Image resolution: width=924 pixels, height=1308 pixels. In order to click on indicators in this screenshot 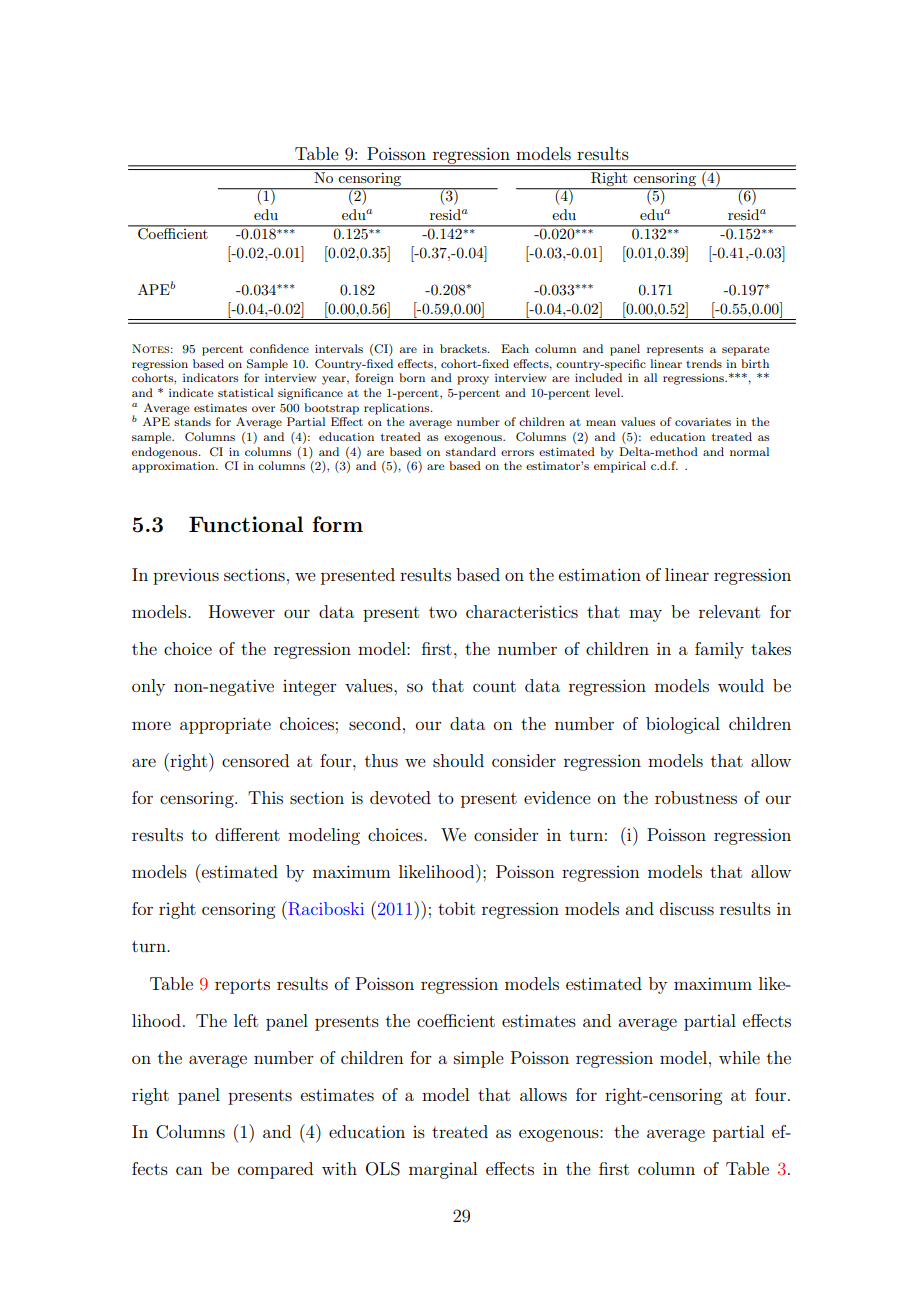, I will do `click(210, 377)`.
